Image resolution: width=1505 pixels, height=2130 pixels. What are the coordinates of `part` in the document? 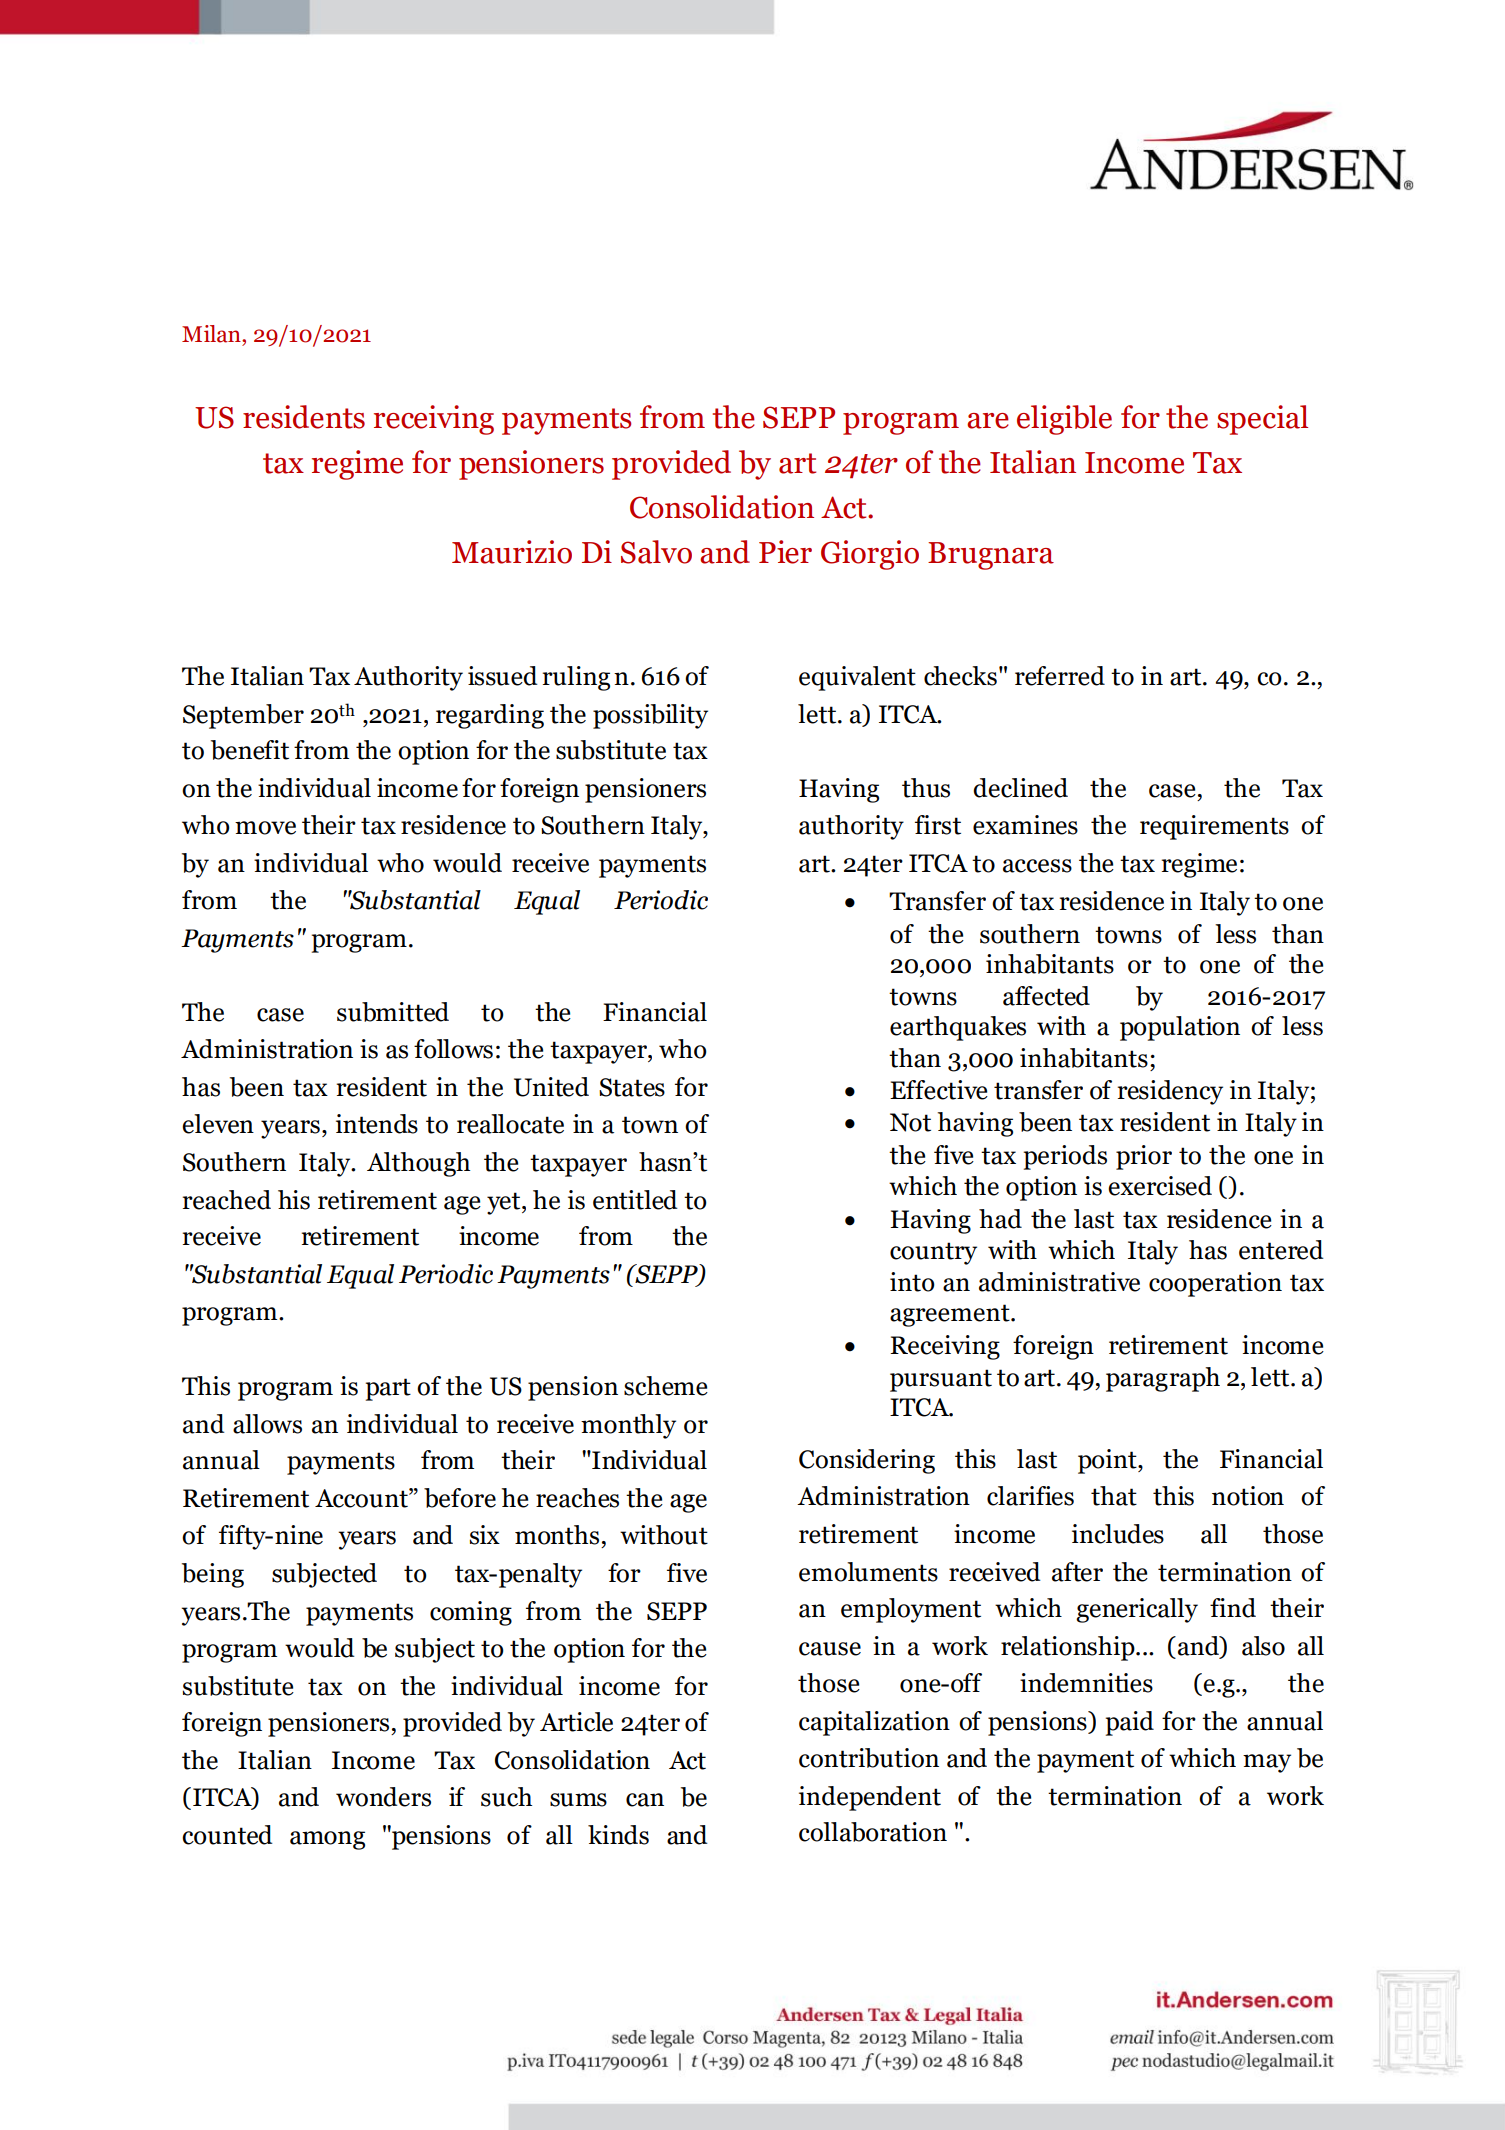 It's located at (388, 1389).
